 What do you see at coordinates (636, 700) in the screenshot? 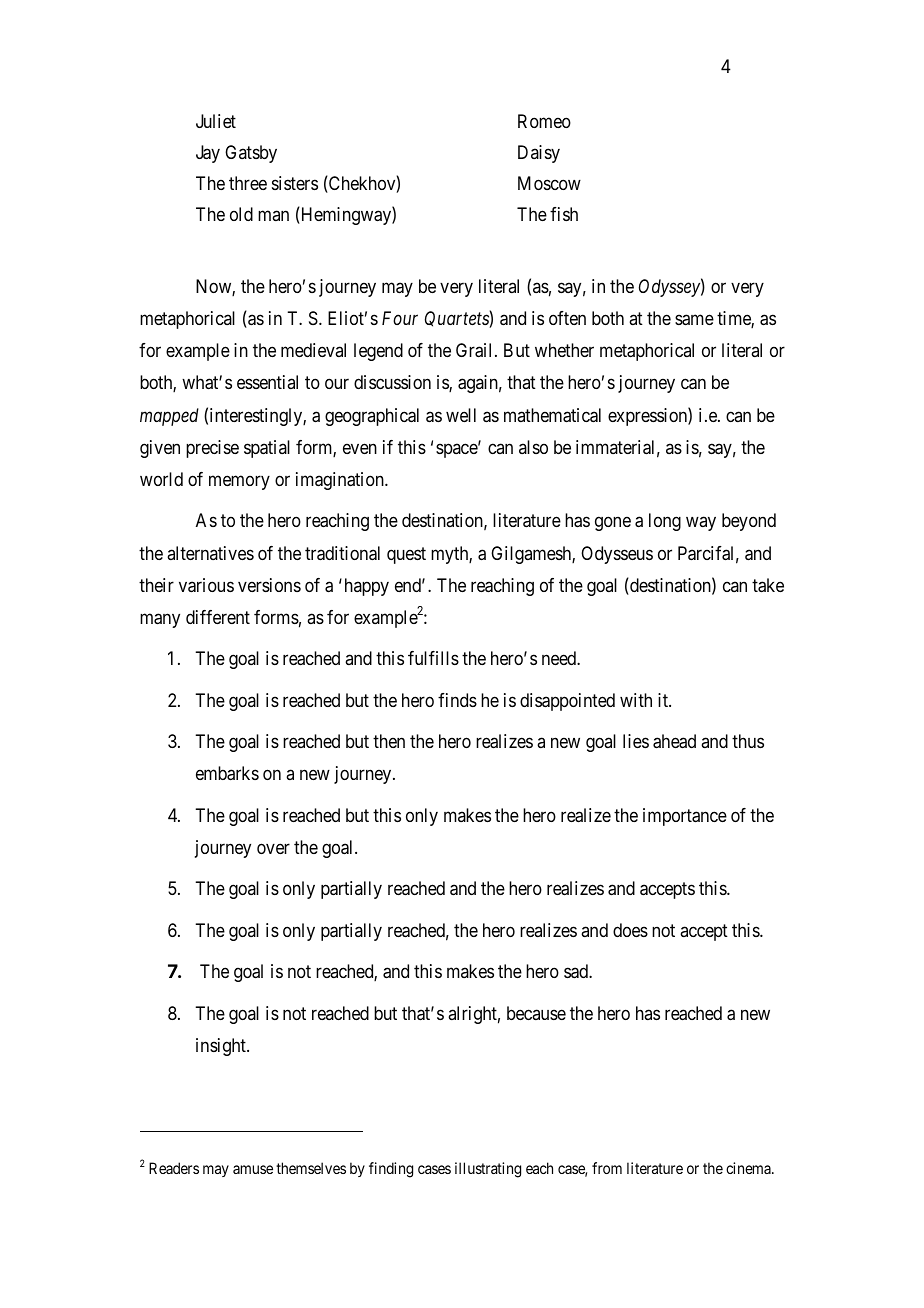
I see `with` at bounding box center [636, 700].
